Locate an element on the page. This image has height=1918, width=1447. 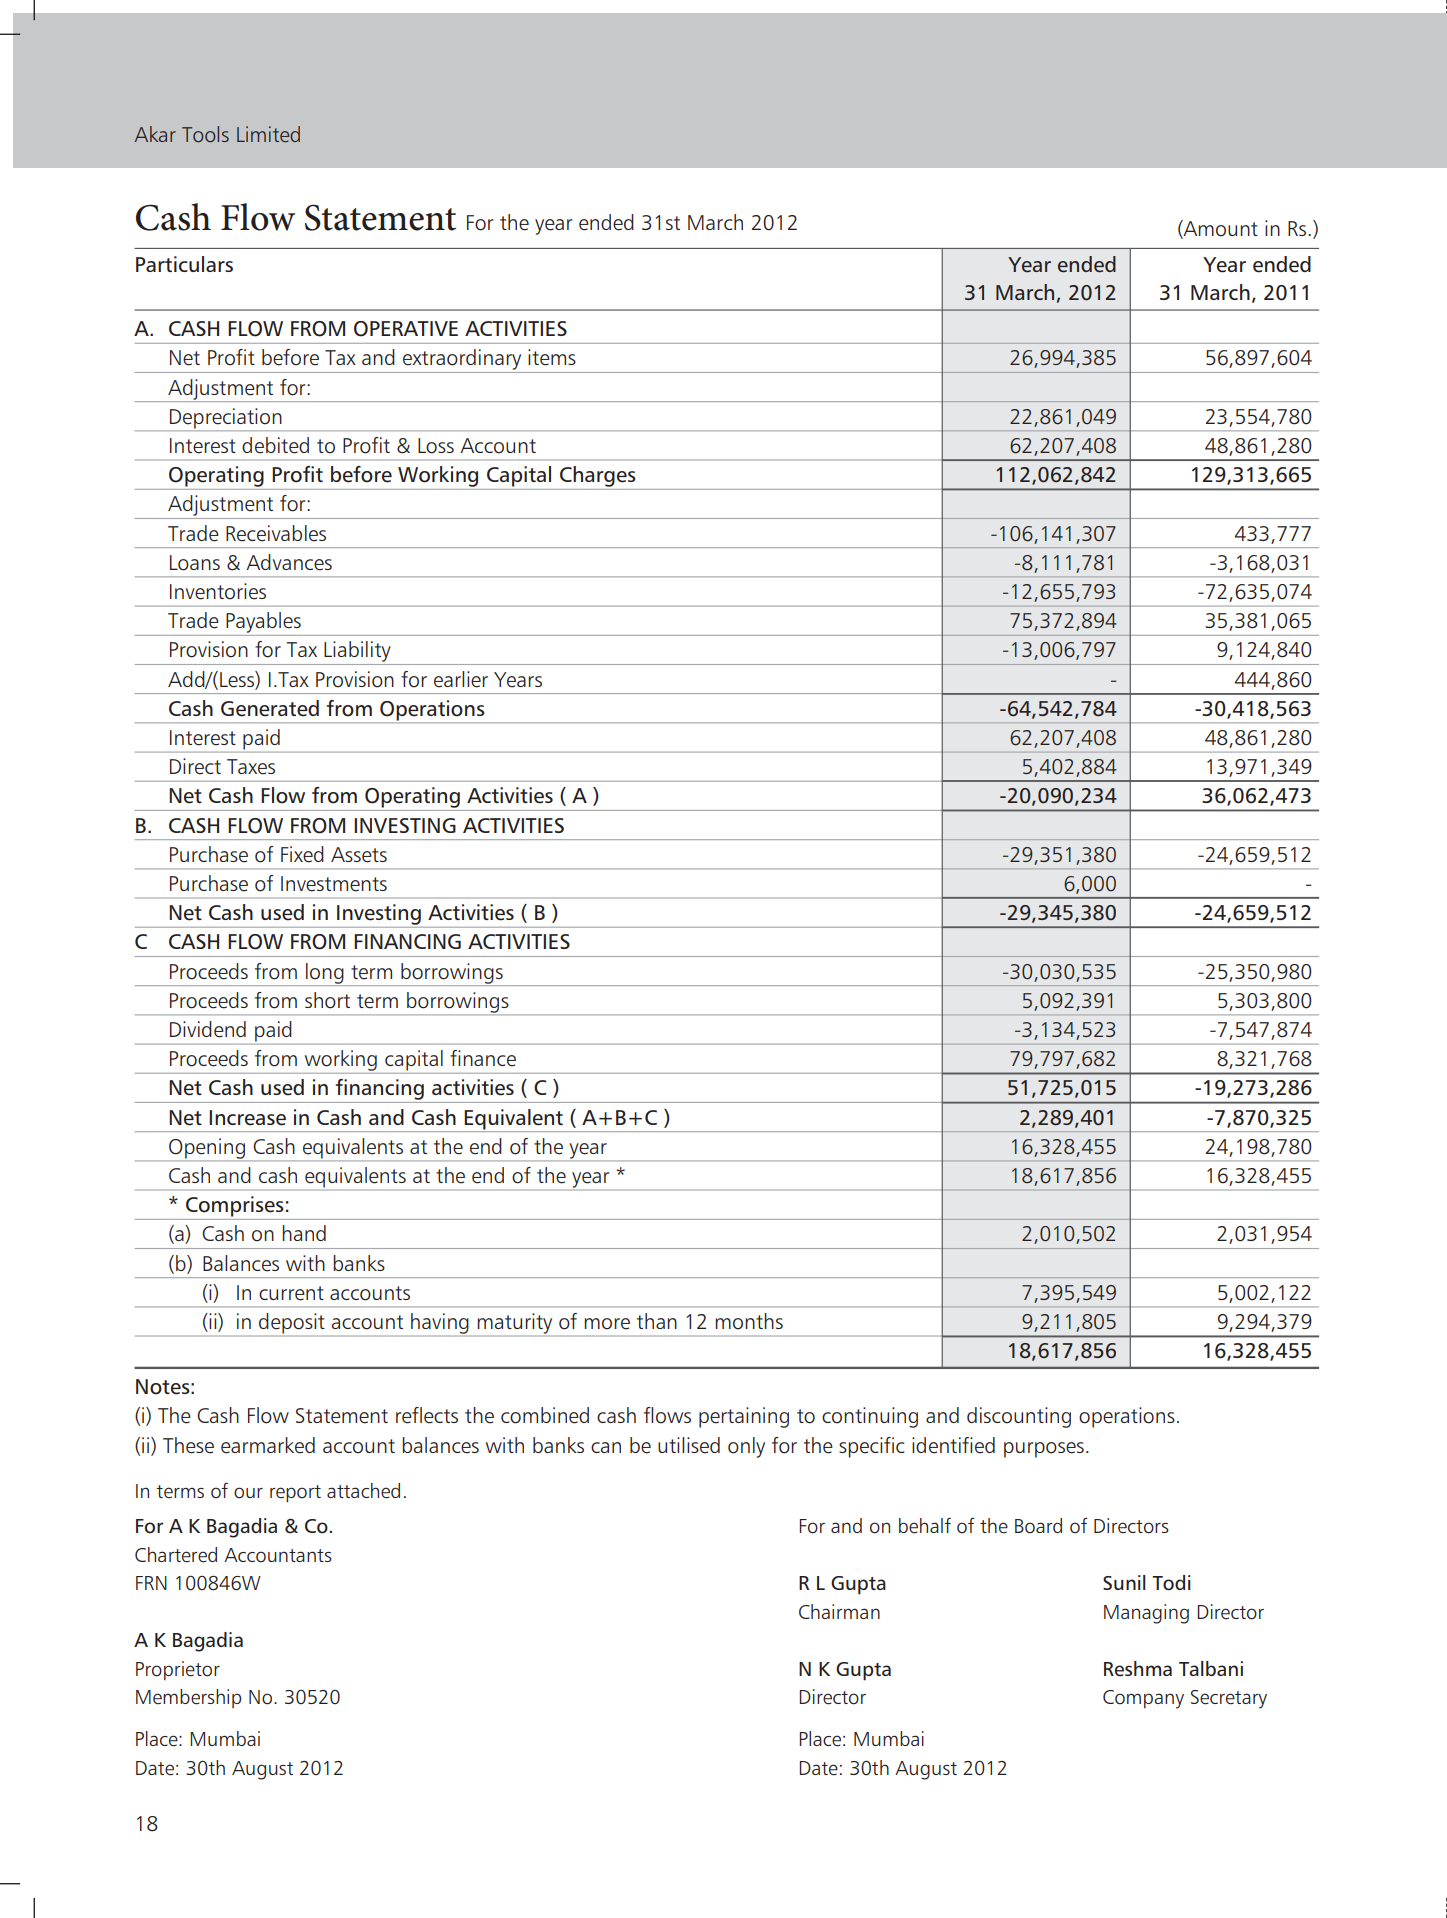
Limited is located at coordinates (268, 134).
